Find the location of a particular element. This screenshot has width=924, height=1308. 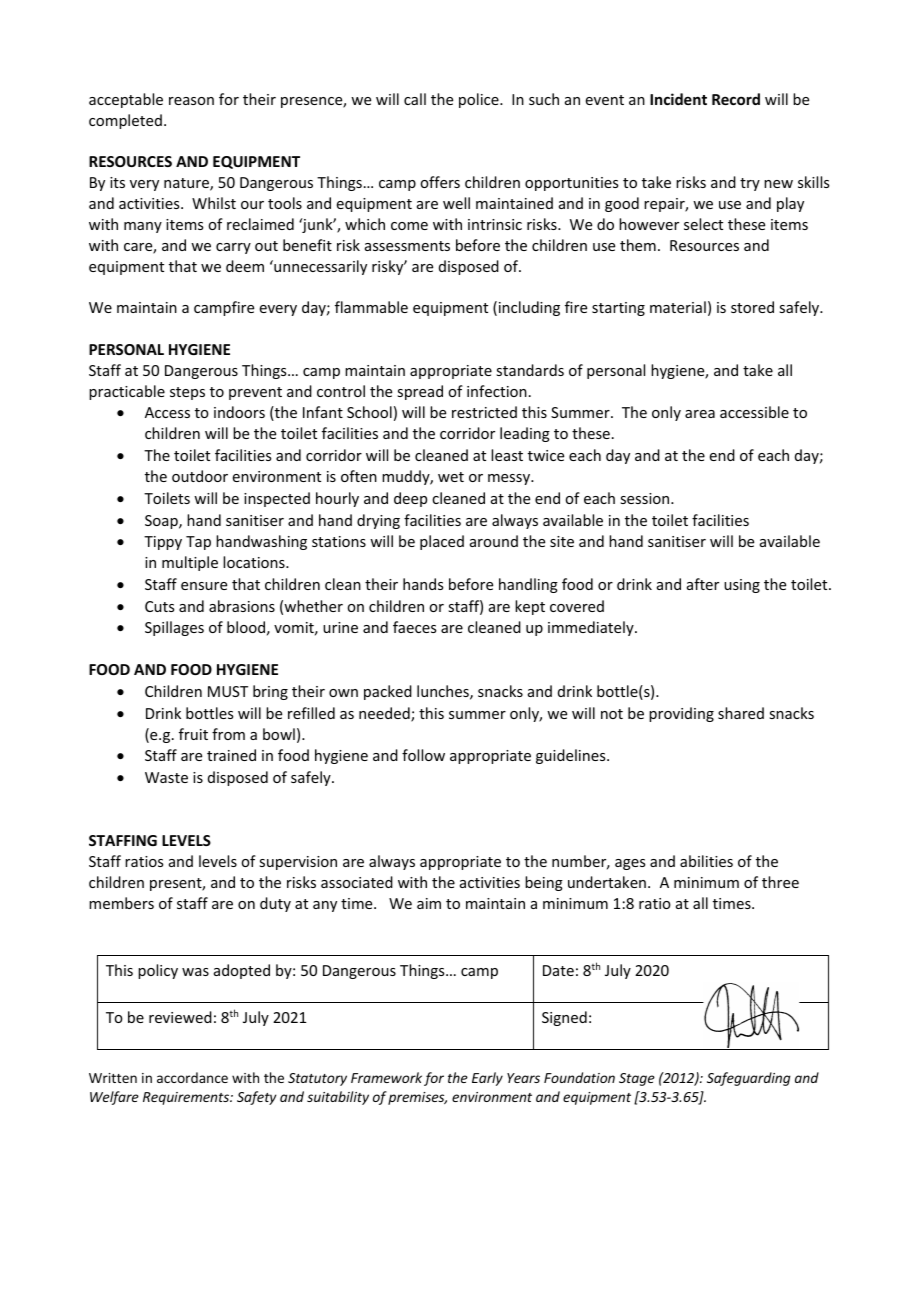

accordance is located at coordinates (192, 1077).
